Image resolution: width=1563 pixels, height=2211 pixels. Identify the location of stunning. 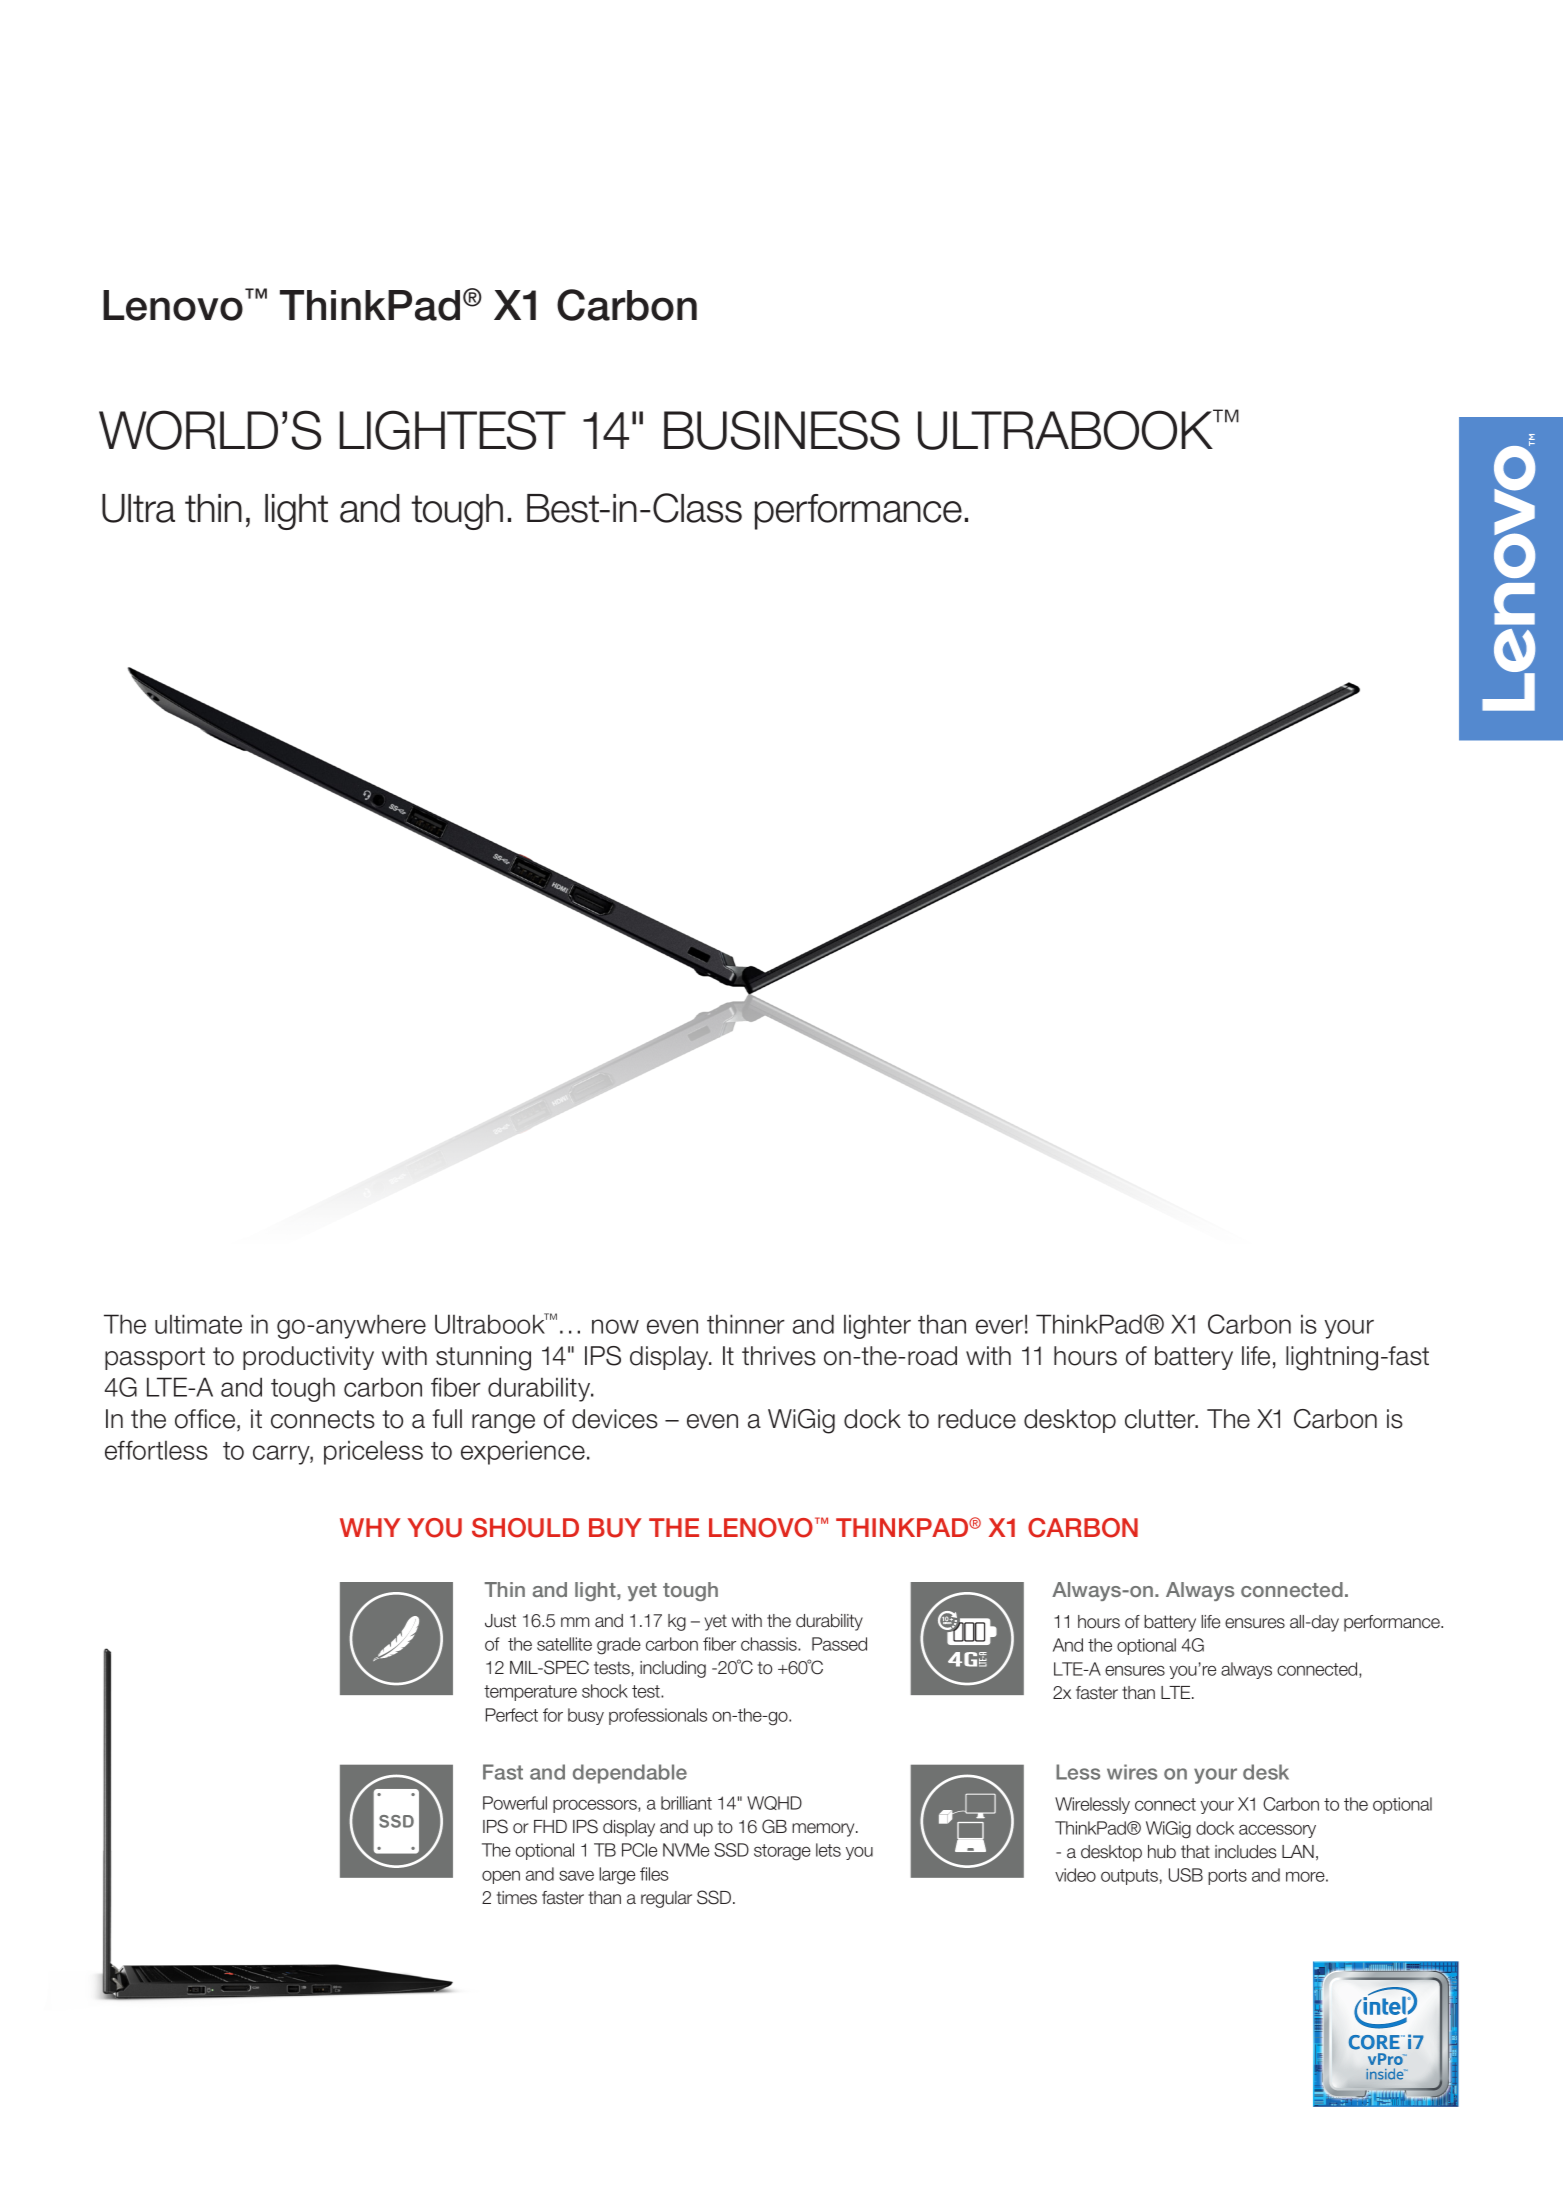
(483, 1358).
